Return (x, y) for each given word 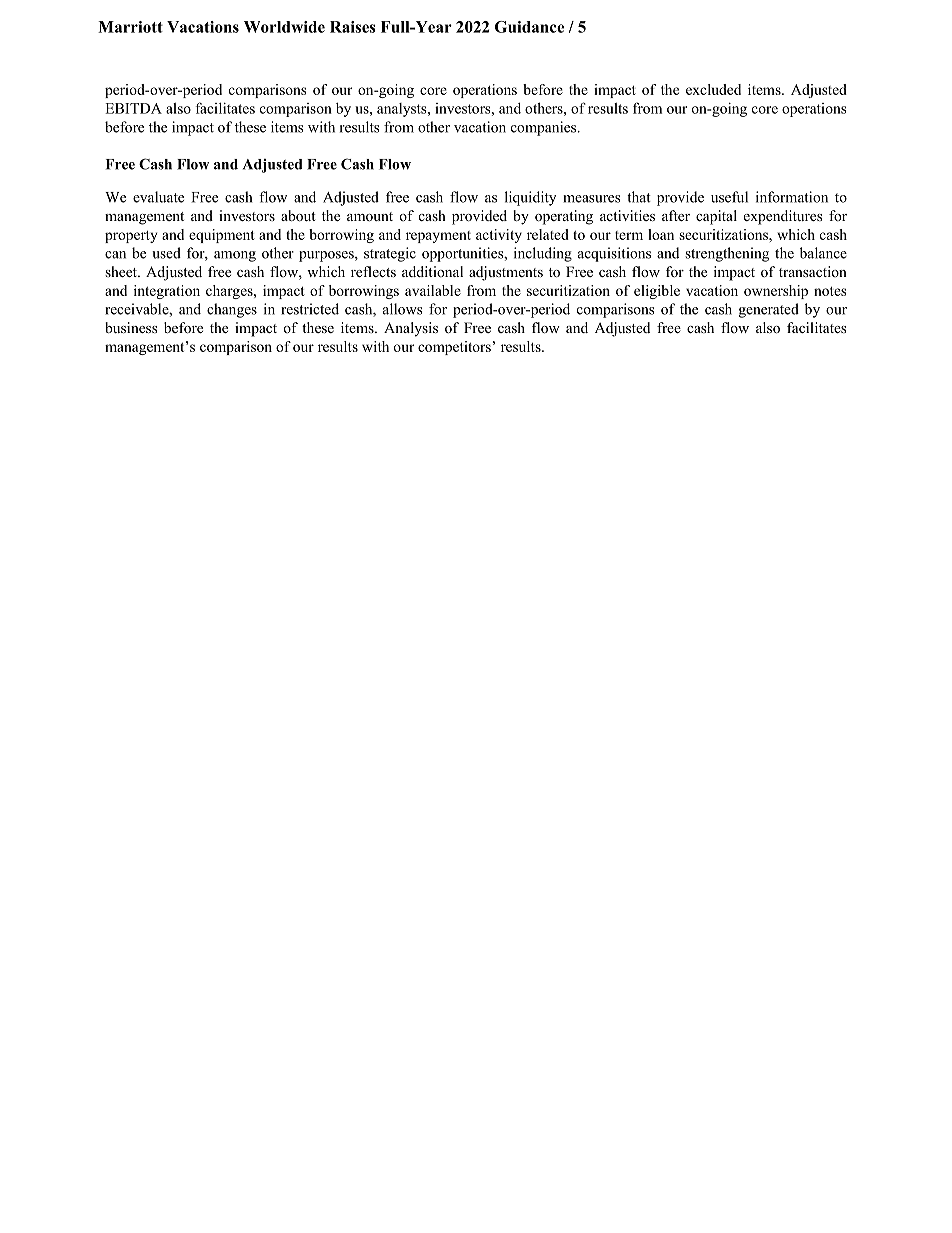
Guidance (529, 27)
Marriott (130, 27)
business (131, 327)
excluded (713, 89)
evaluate (158, 197)
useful (729, 197)
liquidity (530, 198)
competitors (454, 348)
